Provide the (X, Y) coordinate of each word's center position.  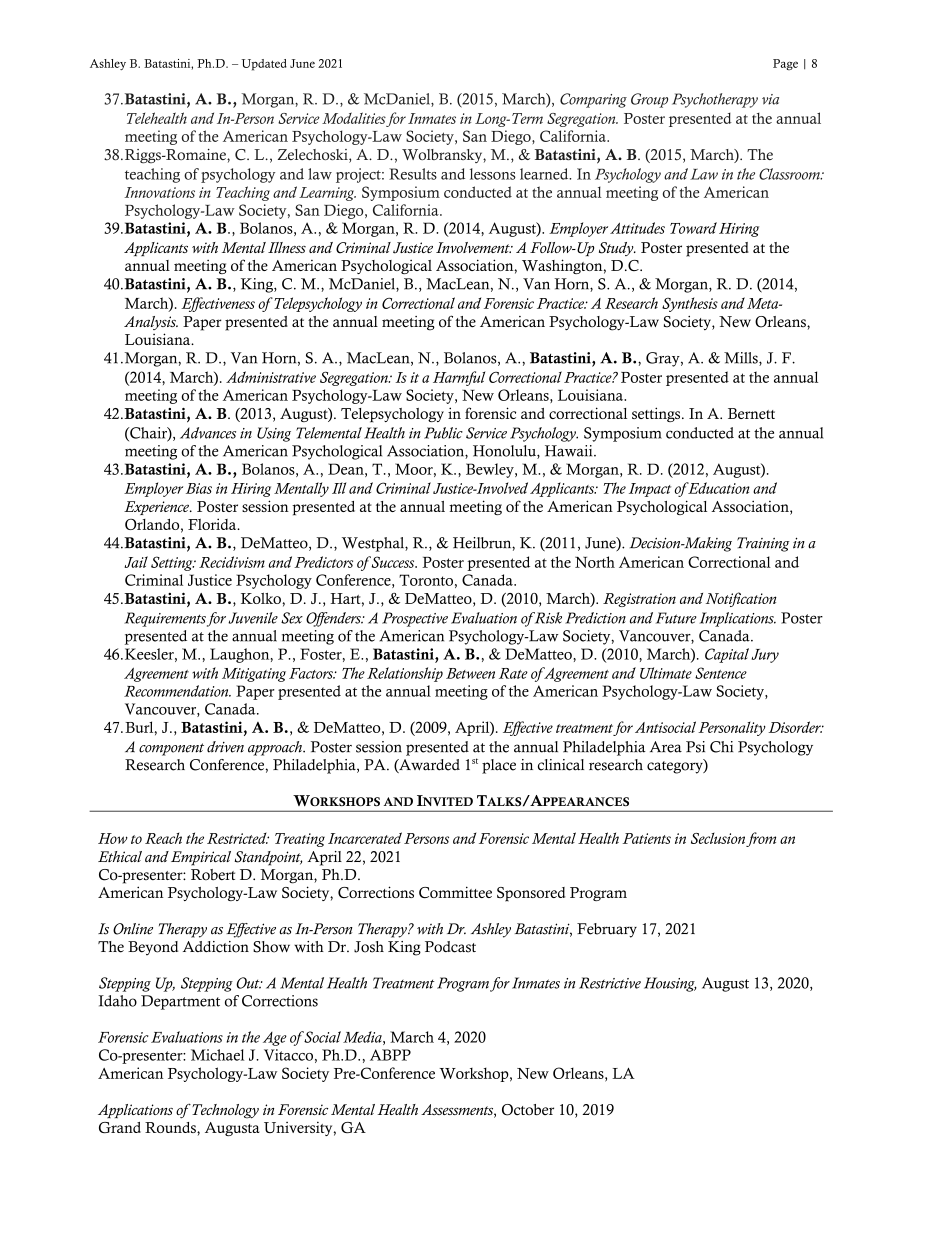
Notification (741, 599)
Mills (742, 359)
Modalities (354, 118)
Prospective (415, 619)
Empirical (201, 858)
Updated (264, 65)
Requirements (165, 619)
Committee (455, 892)
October (528, 1110)
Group (649, 100)
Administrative (271, 377)
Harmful (459, 378)
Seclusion (718, 838)
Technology (224, 1111)
